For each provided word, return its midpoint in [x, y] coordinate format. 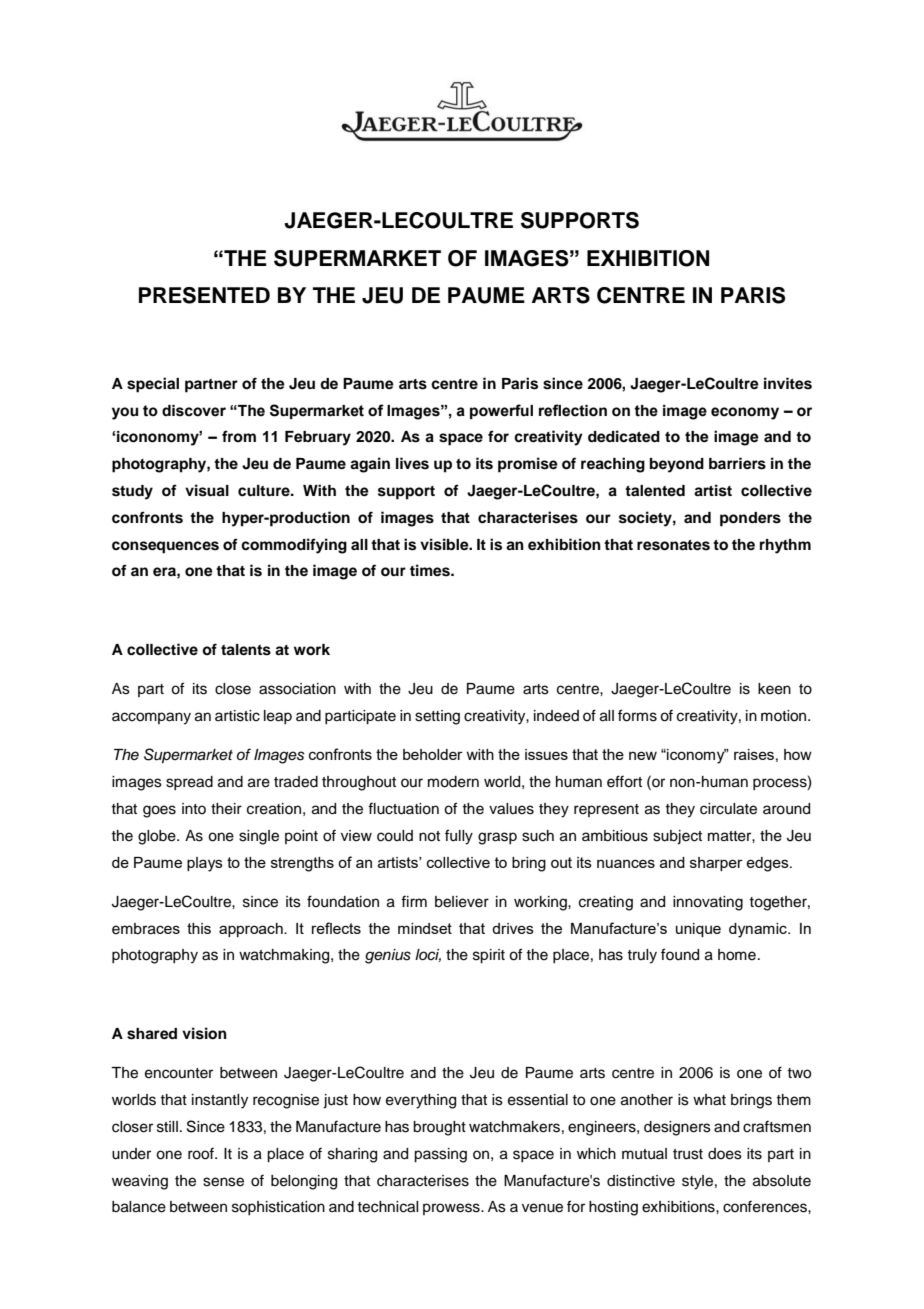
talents [246, 650]
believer [462, 902]
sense [223, 1182]
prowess [452, 1209]
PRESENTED [204, 295]
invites [788, 383]
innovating [708, 903]
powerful [501, 411]
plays [205, 864]
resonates [673, 545]
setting [437, 717]
